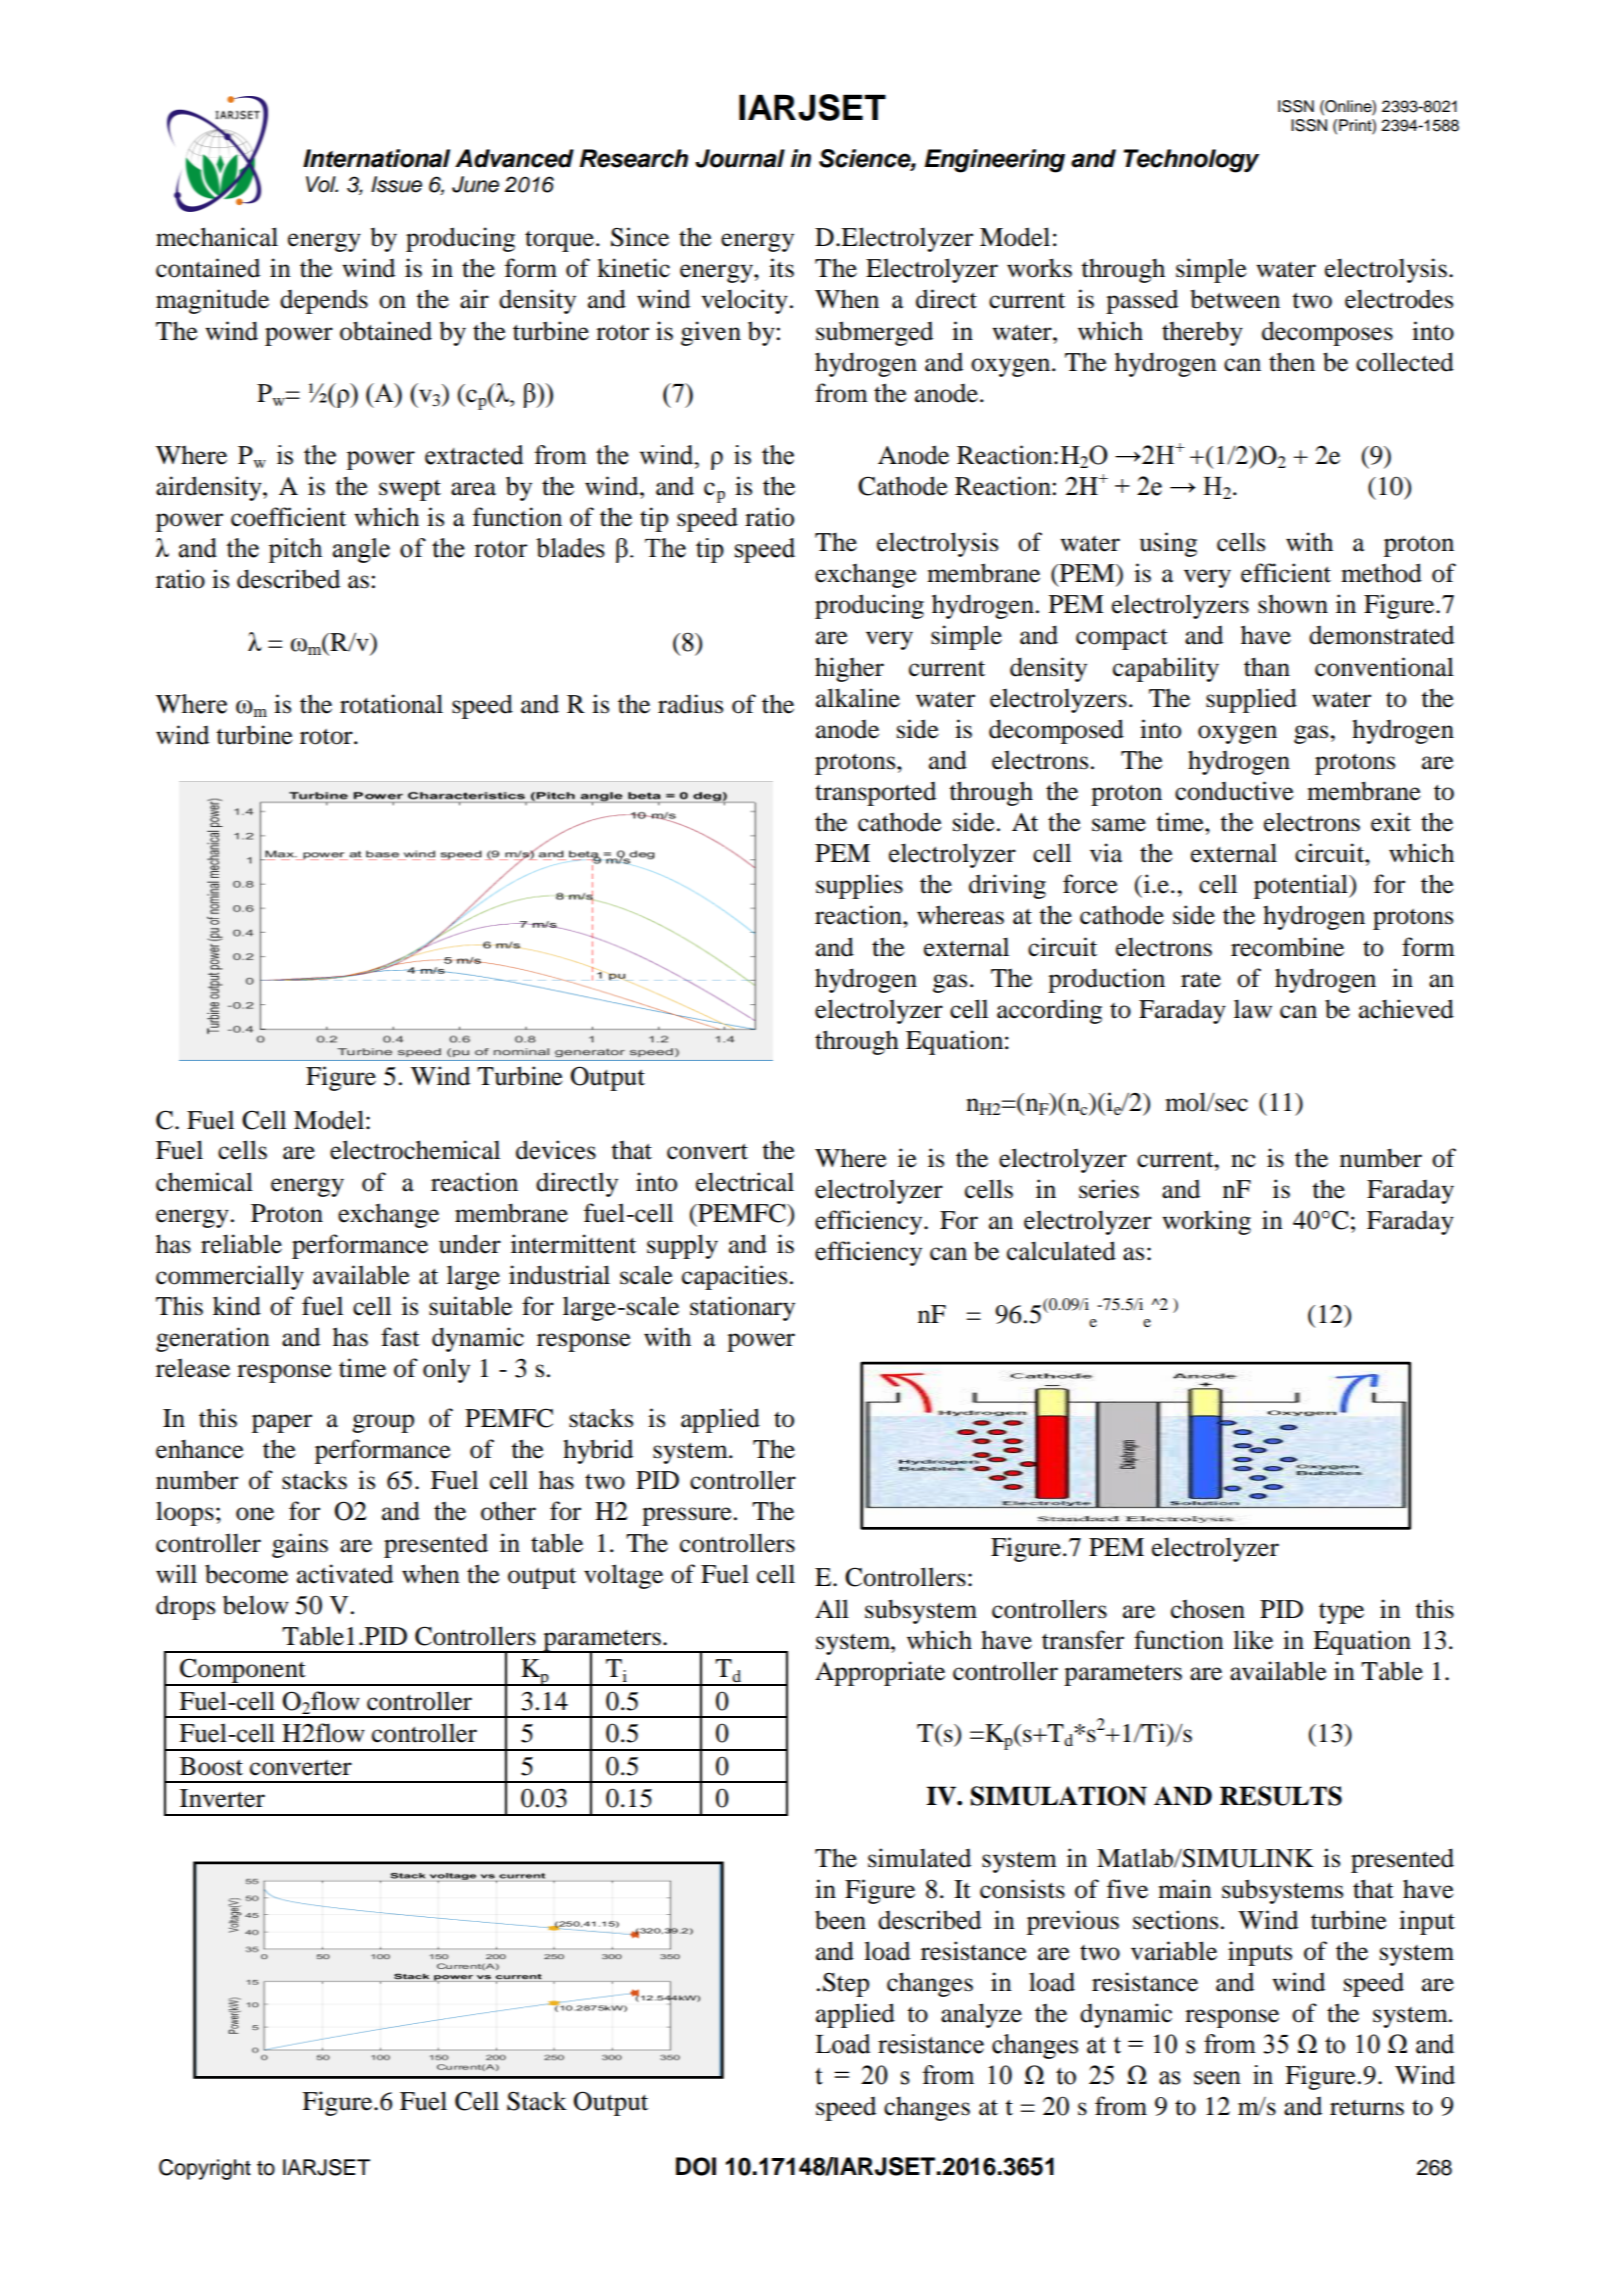 The height and width of the page is (2278, 1611). Describe the element at coordinates (256, 1605) in the page. I see `below` at that location.
